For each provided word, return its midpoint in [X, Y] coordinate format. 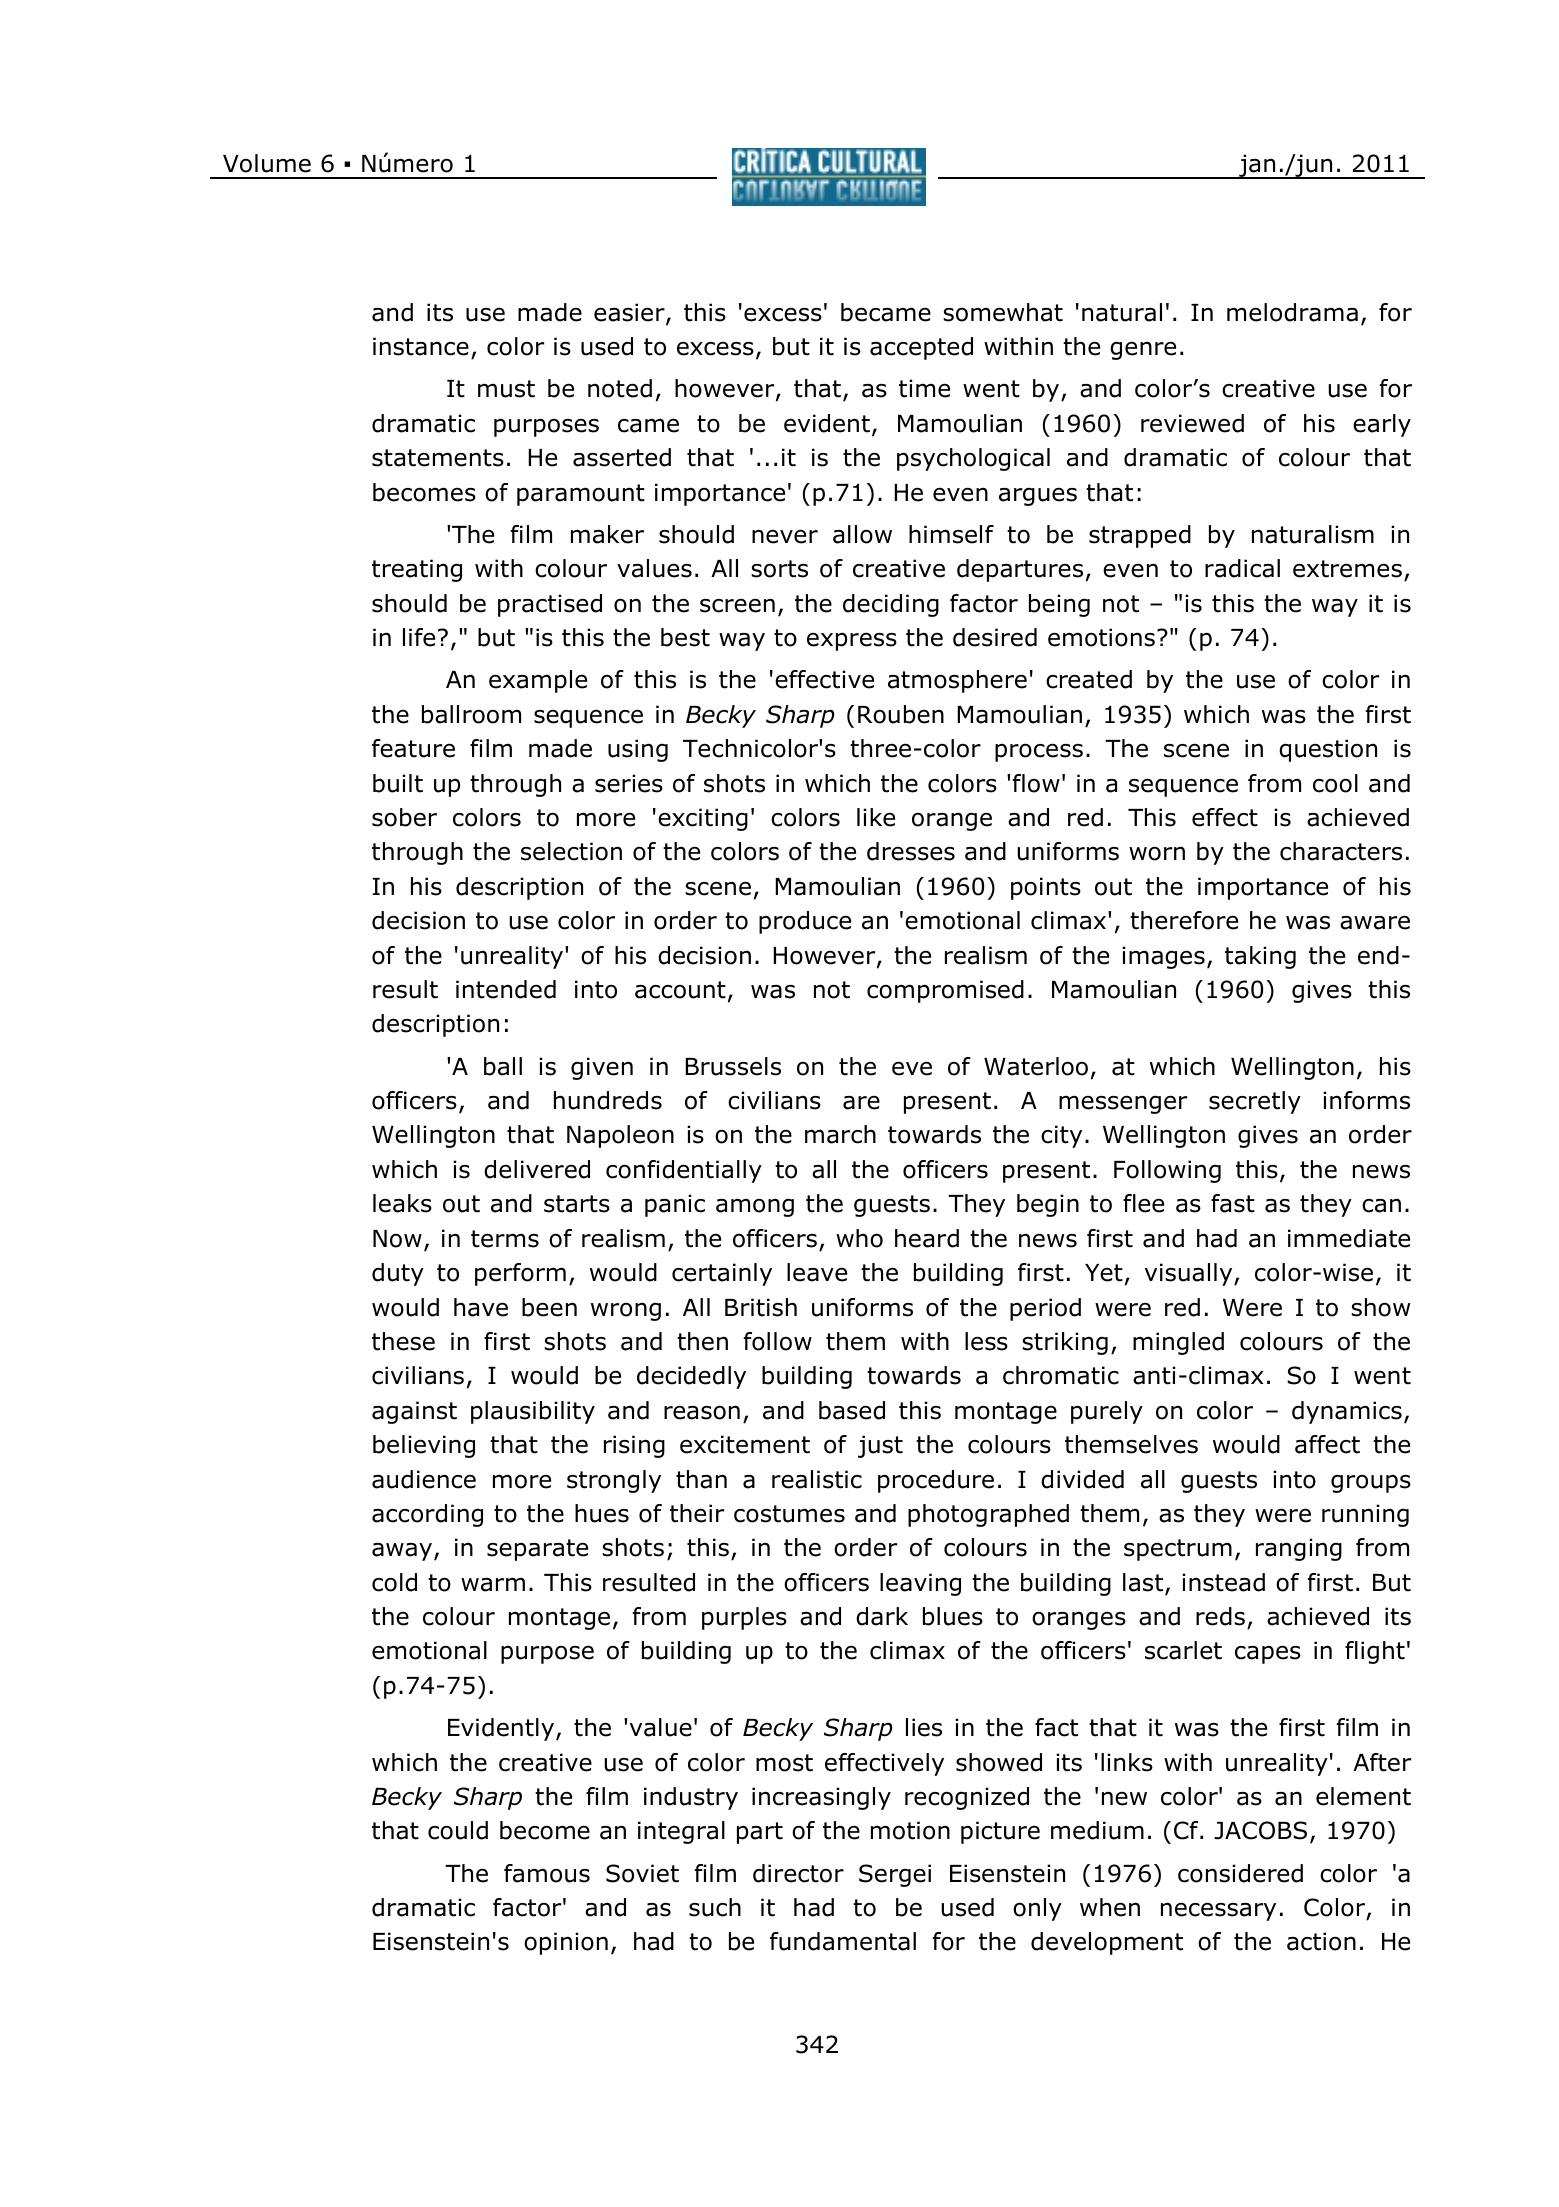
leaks [402, 1203]
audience [424, 1479]
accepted [921, 348]
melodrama [1292, 312]
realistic [817, 1479]
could [458, 1830]
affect [1327, 1444]
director [798, 1873]
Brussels [733, 1066]
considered [1240, 1873]
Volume [267, 163]
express [852, 641]
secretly [1255, 1102]
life [419, 637]
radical [1242, 568]
